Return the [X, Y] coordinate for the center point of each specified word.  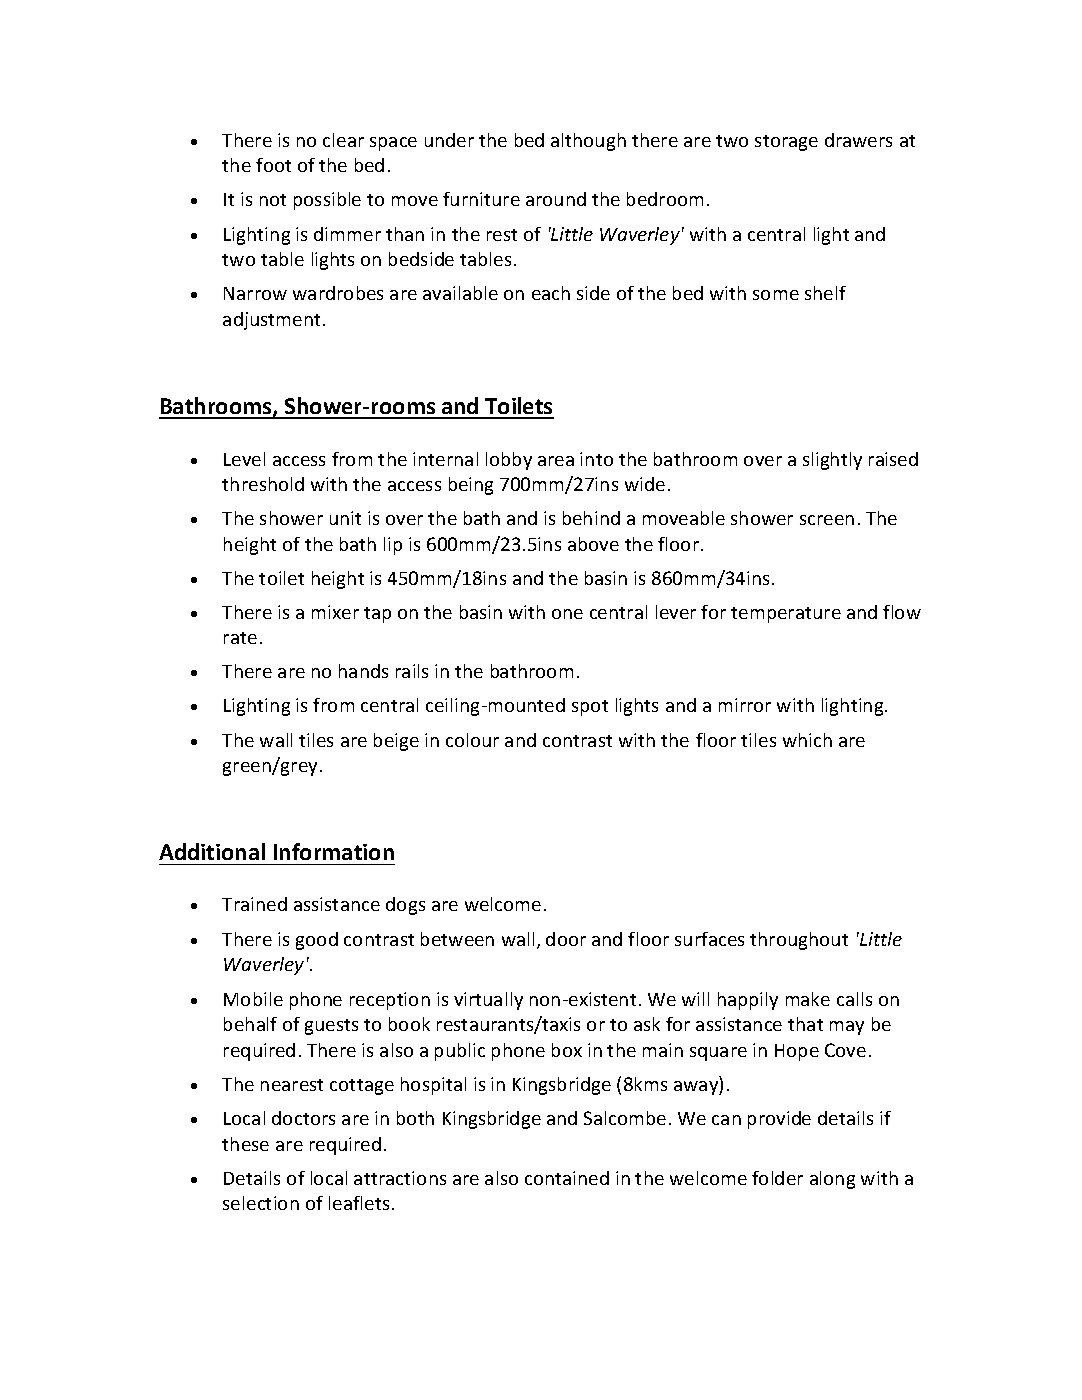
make [808, 999]
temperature [786, 615]
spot [590, 708]
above [593, 544]
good [317, 941]
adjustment [273, 321]
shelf [825, 293]
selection [261, 1203]
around [556, 199]
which [807, 740]
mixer [335, 612]
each [551, 293]
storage [786, 143]
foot [273, 165]
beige [396, 742]
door [566, 939]
